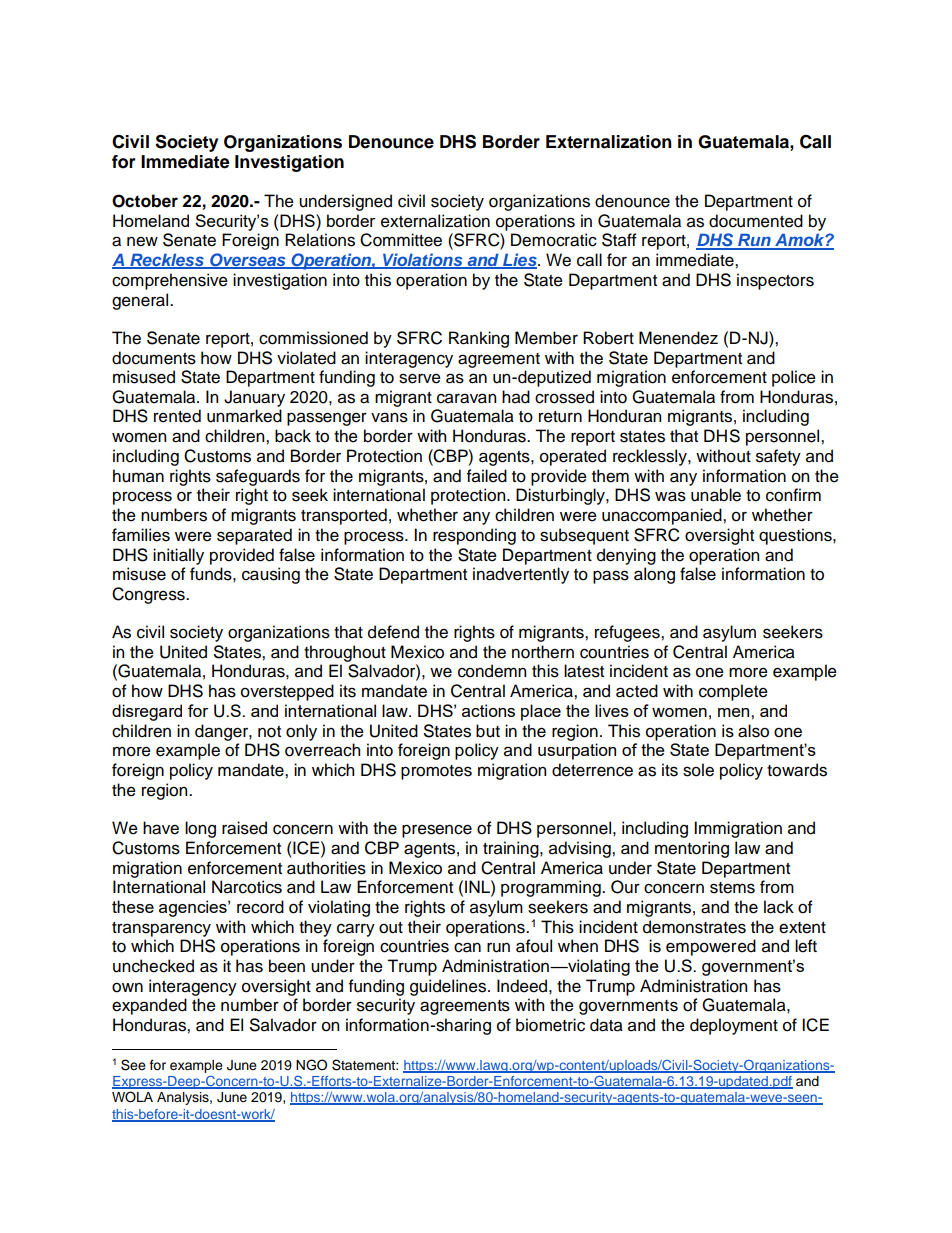 The image size is (952, 1233). What do you see at coordinates (734, 1026) in the screenshot?
I see `deployment` at bounding box center [734, 1026].
